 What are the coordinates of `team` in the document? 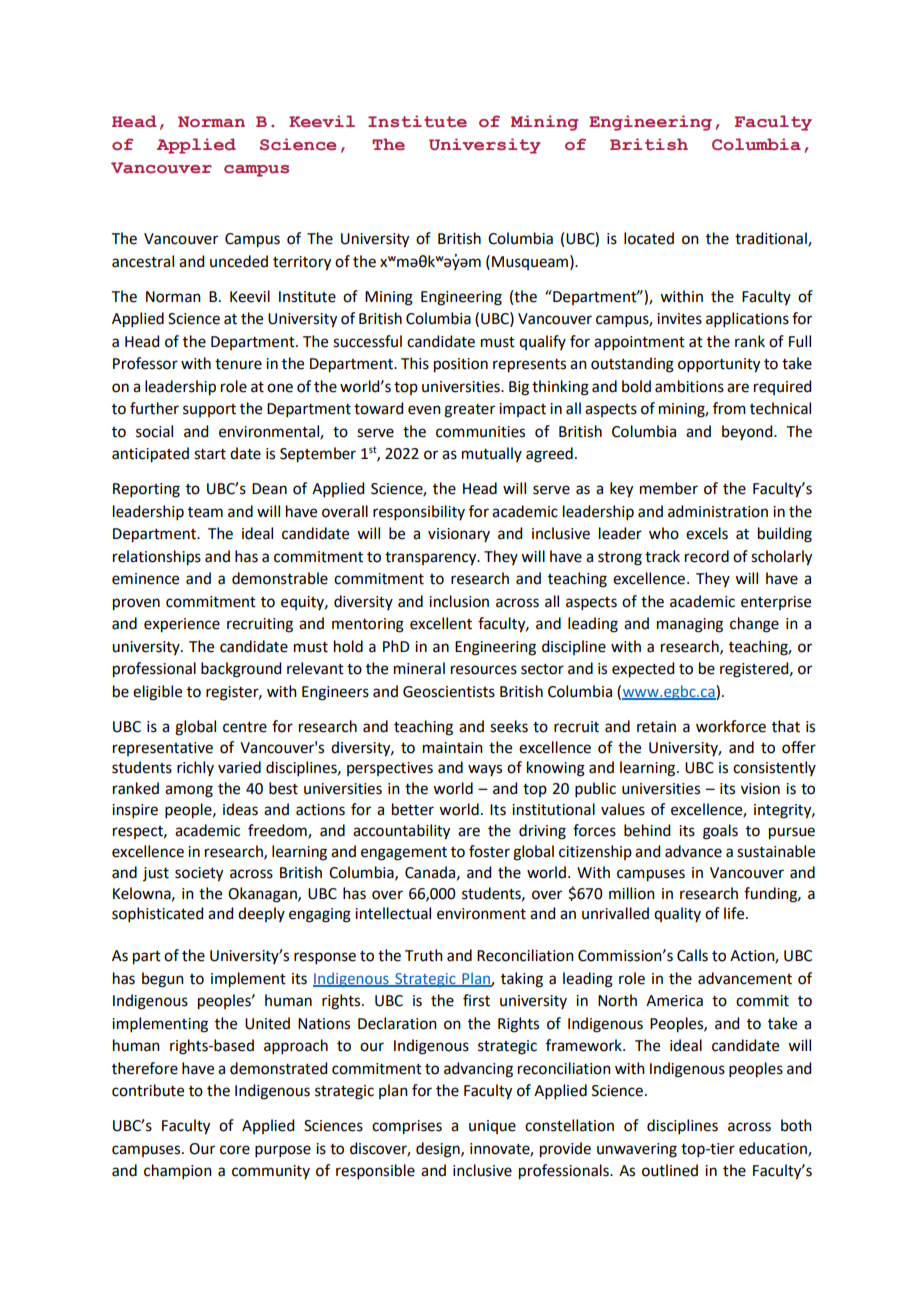 It's located at (205, 512).
